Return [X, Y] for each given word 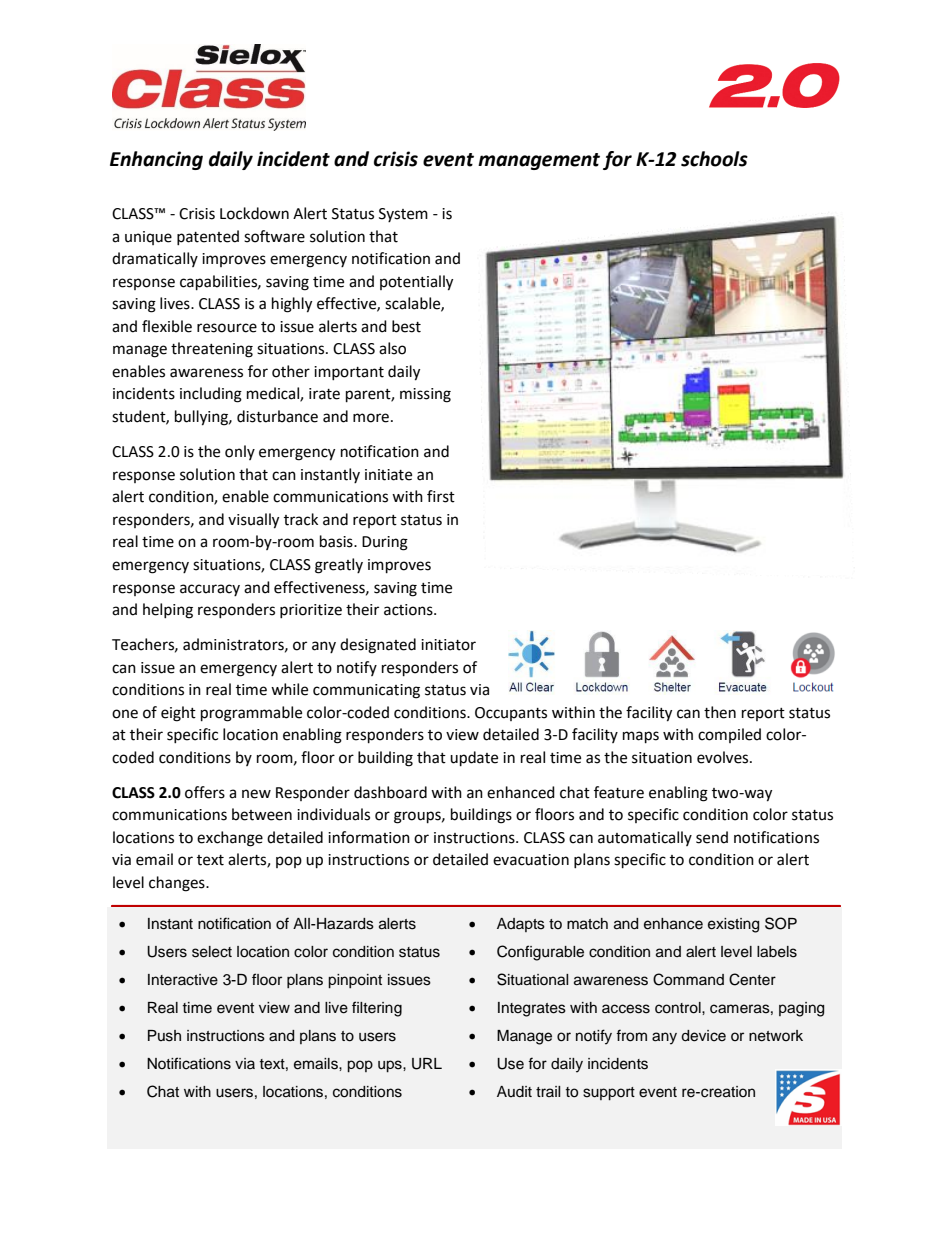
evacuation [531, 860]
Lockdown [254, 213]
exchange [230, 839]
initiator [448, 645]
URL [427, 1064]
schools [714, 159]
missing [425, 395]
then [720, 712]
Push [164, 1036]
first [441, 496]
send [712, 837]
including [211, 395]
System [403, 215]
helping [168, 611]
